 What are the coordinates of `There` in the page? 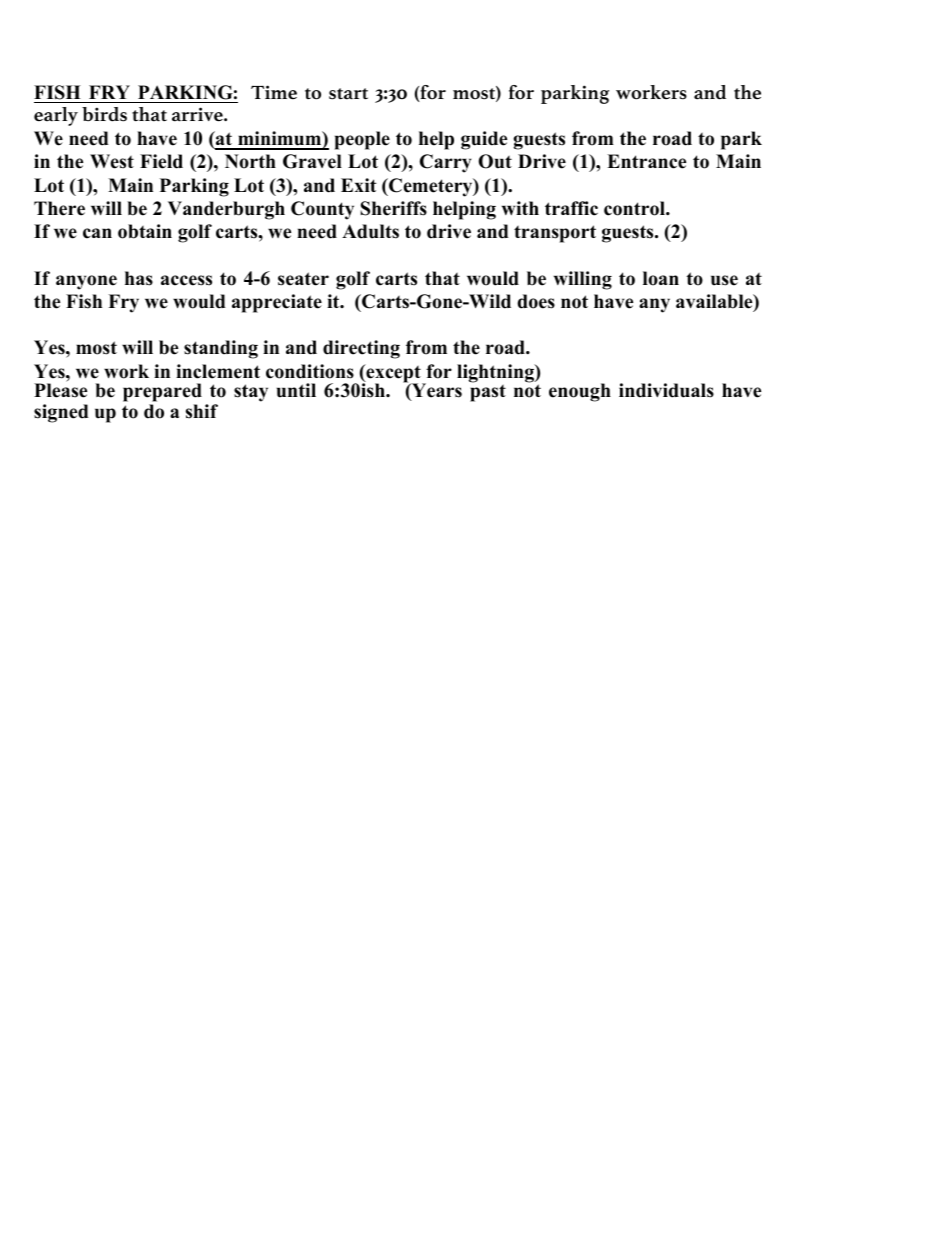 It's located at (59, 208).
